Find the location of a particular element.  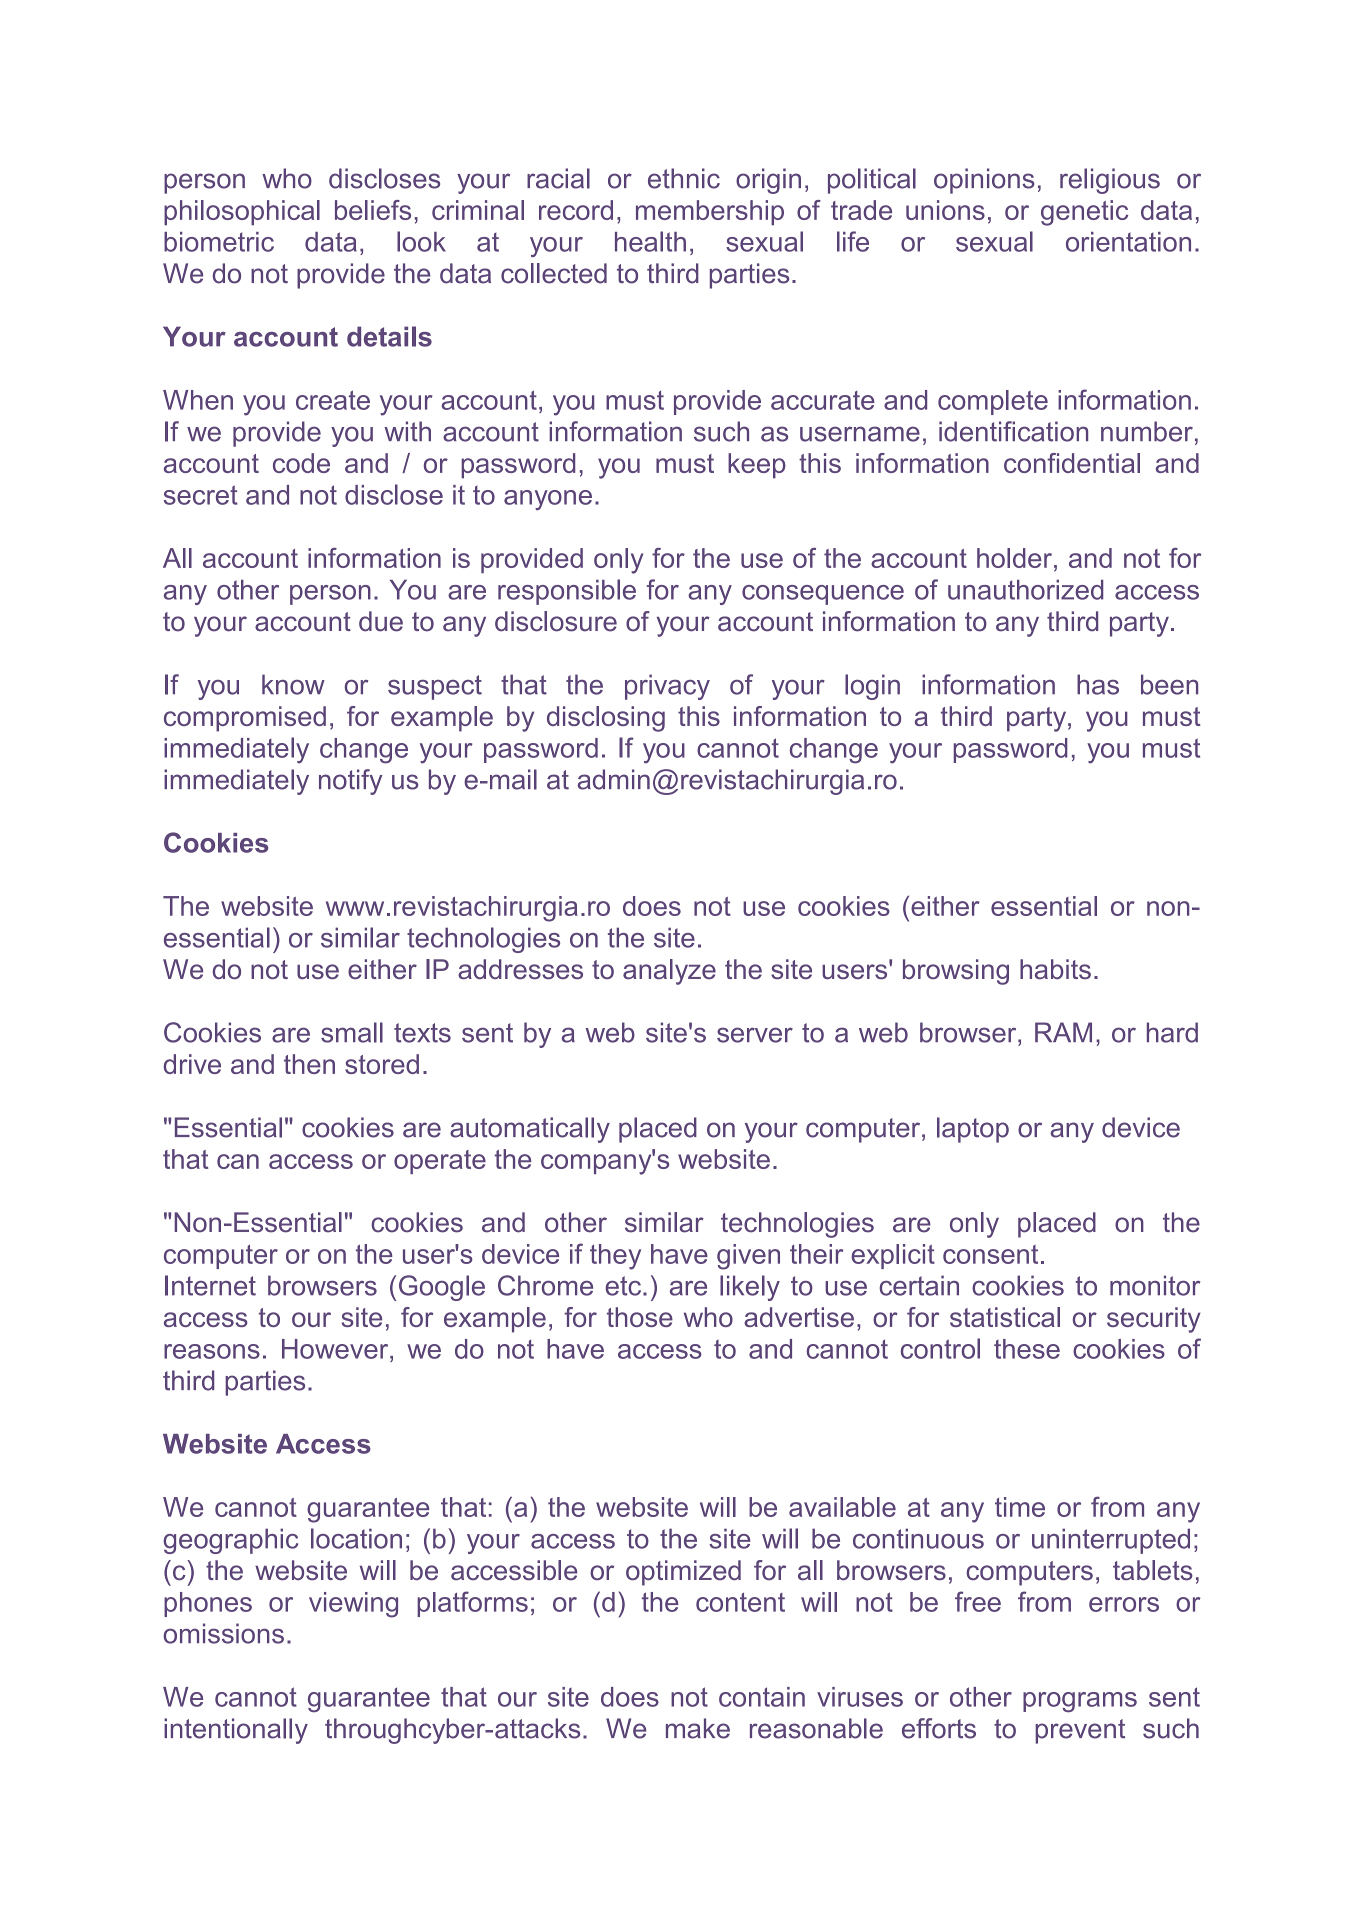

holder is located at coordinates (1014, 558).
